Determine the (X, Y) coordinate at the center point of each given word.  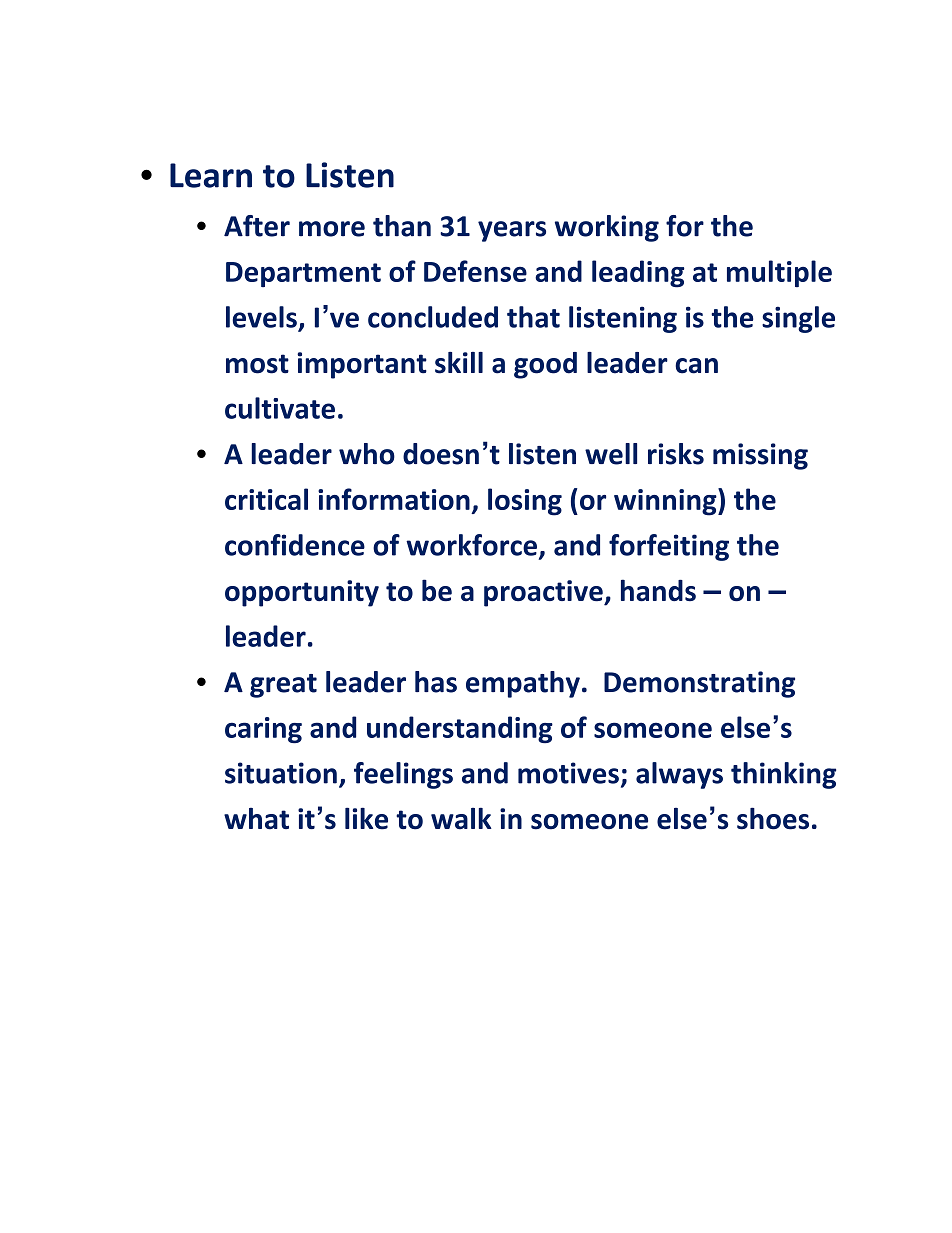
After (257, 226)
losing (525, 502)
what (256, 819)
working (607, 228)
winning (666, 502)
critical (266, 499)
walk (461, 818)
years (512, 231)
